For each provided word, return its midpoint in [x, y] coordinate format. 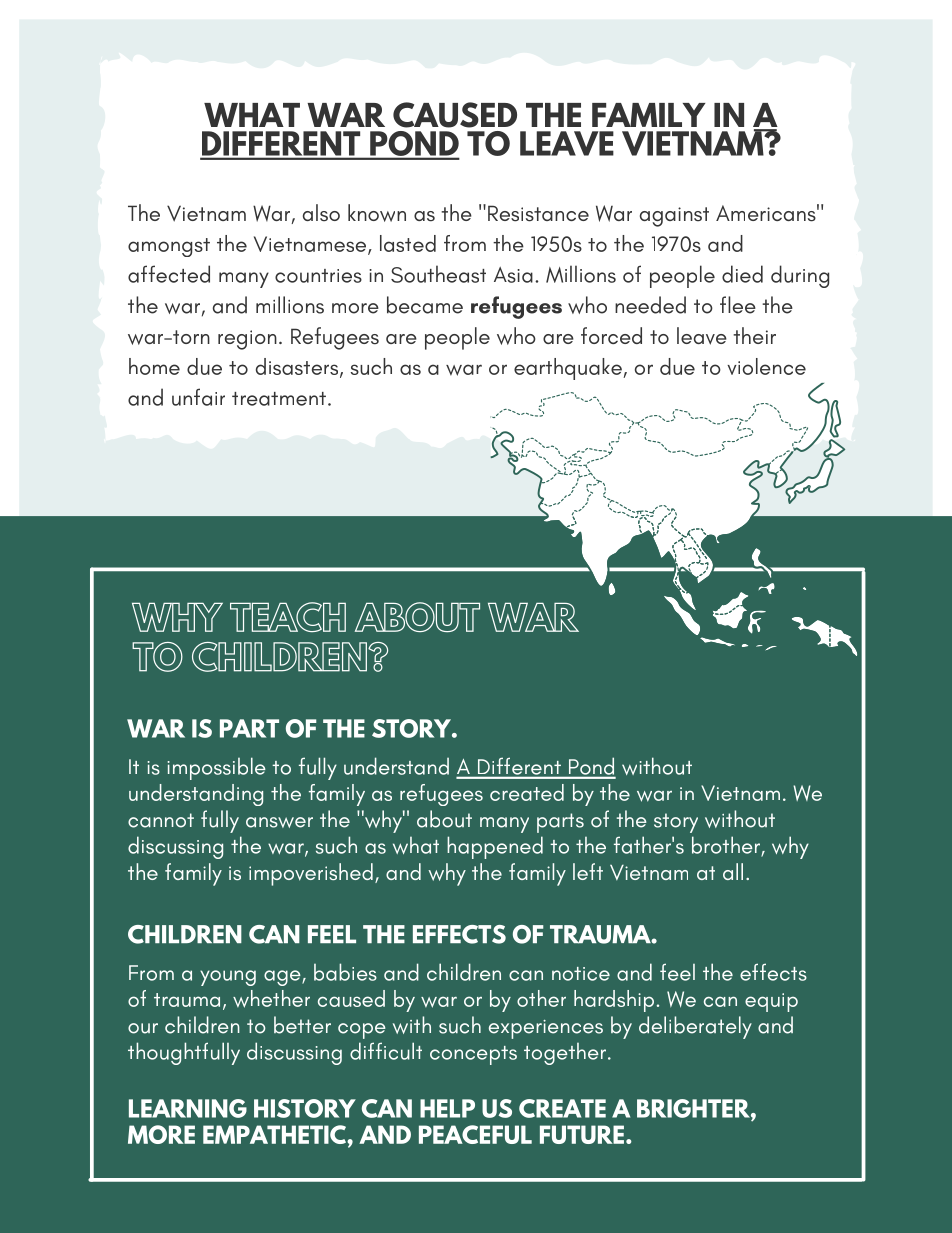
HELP [447, 1108]
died [742, 274]
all [733, 871]
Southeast [438, 274]
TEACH [288, 617]
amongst [169, 247]
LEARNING [188, 1108]
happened [495, 847]
